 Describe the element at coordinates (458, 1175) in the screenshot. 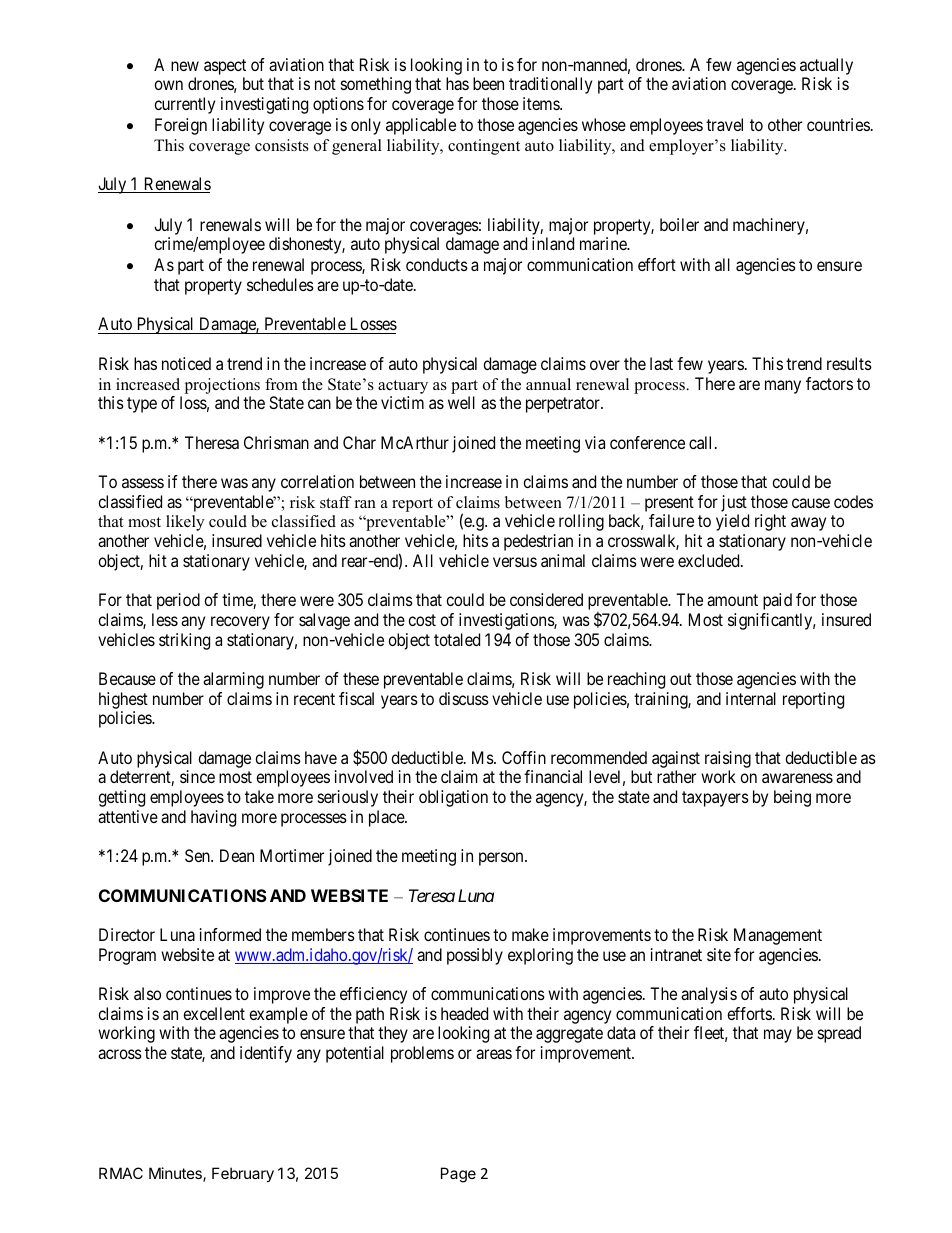

I see `Page` at that location.
